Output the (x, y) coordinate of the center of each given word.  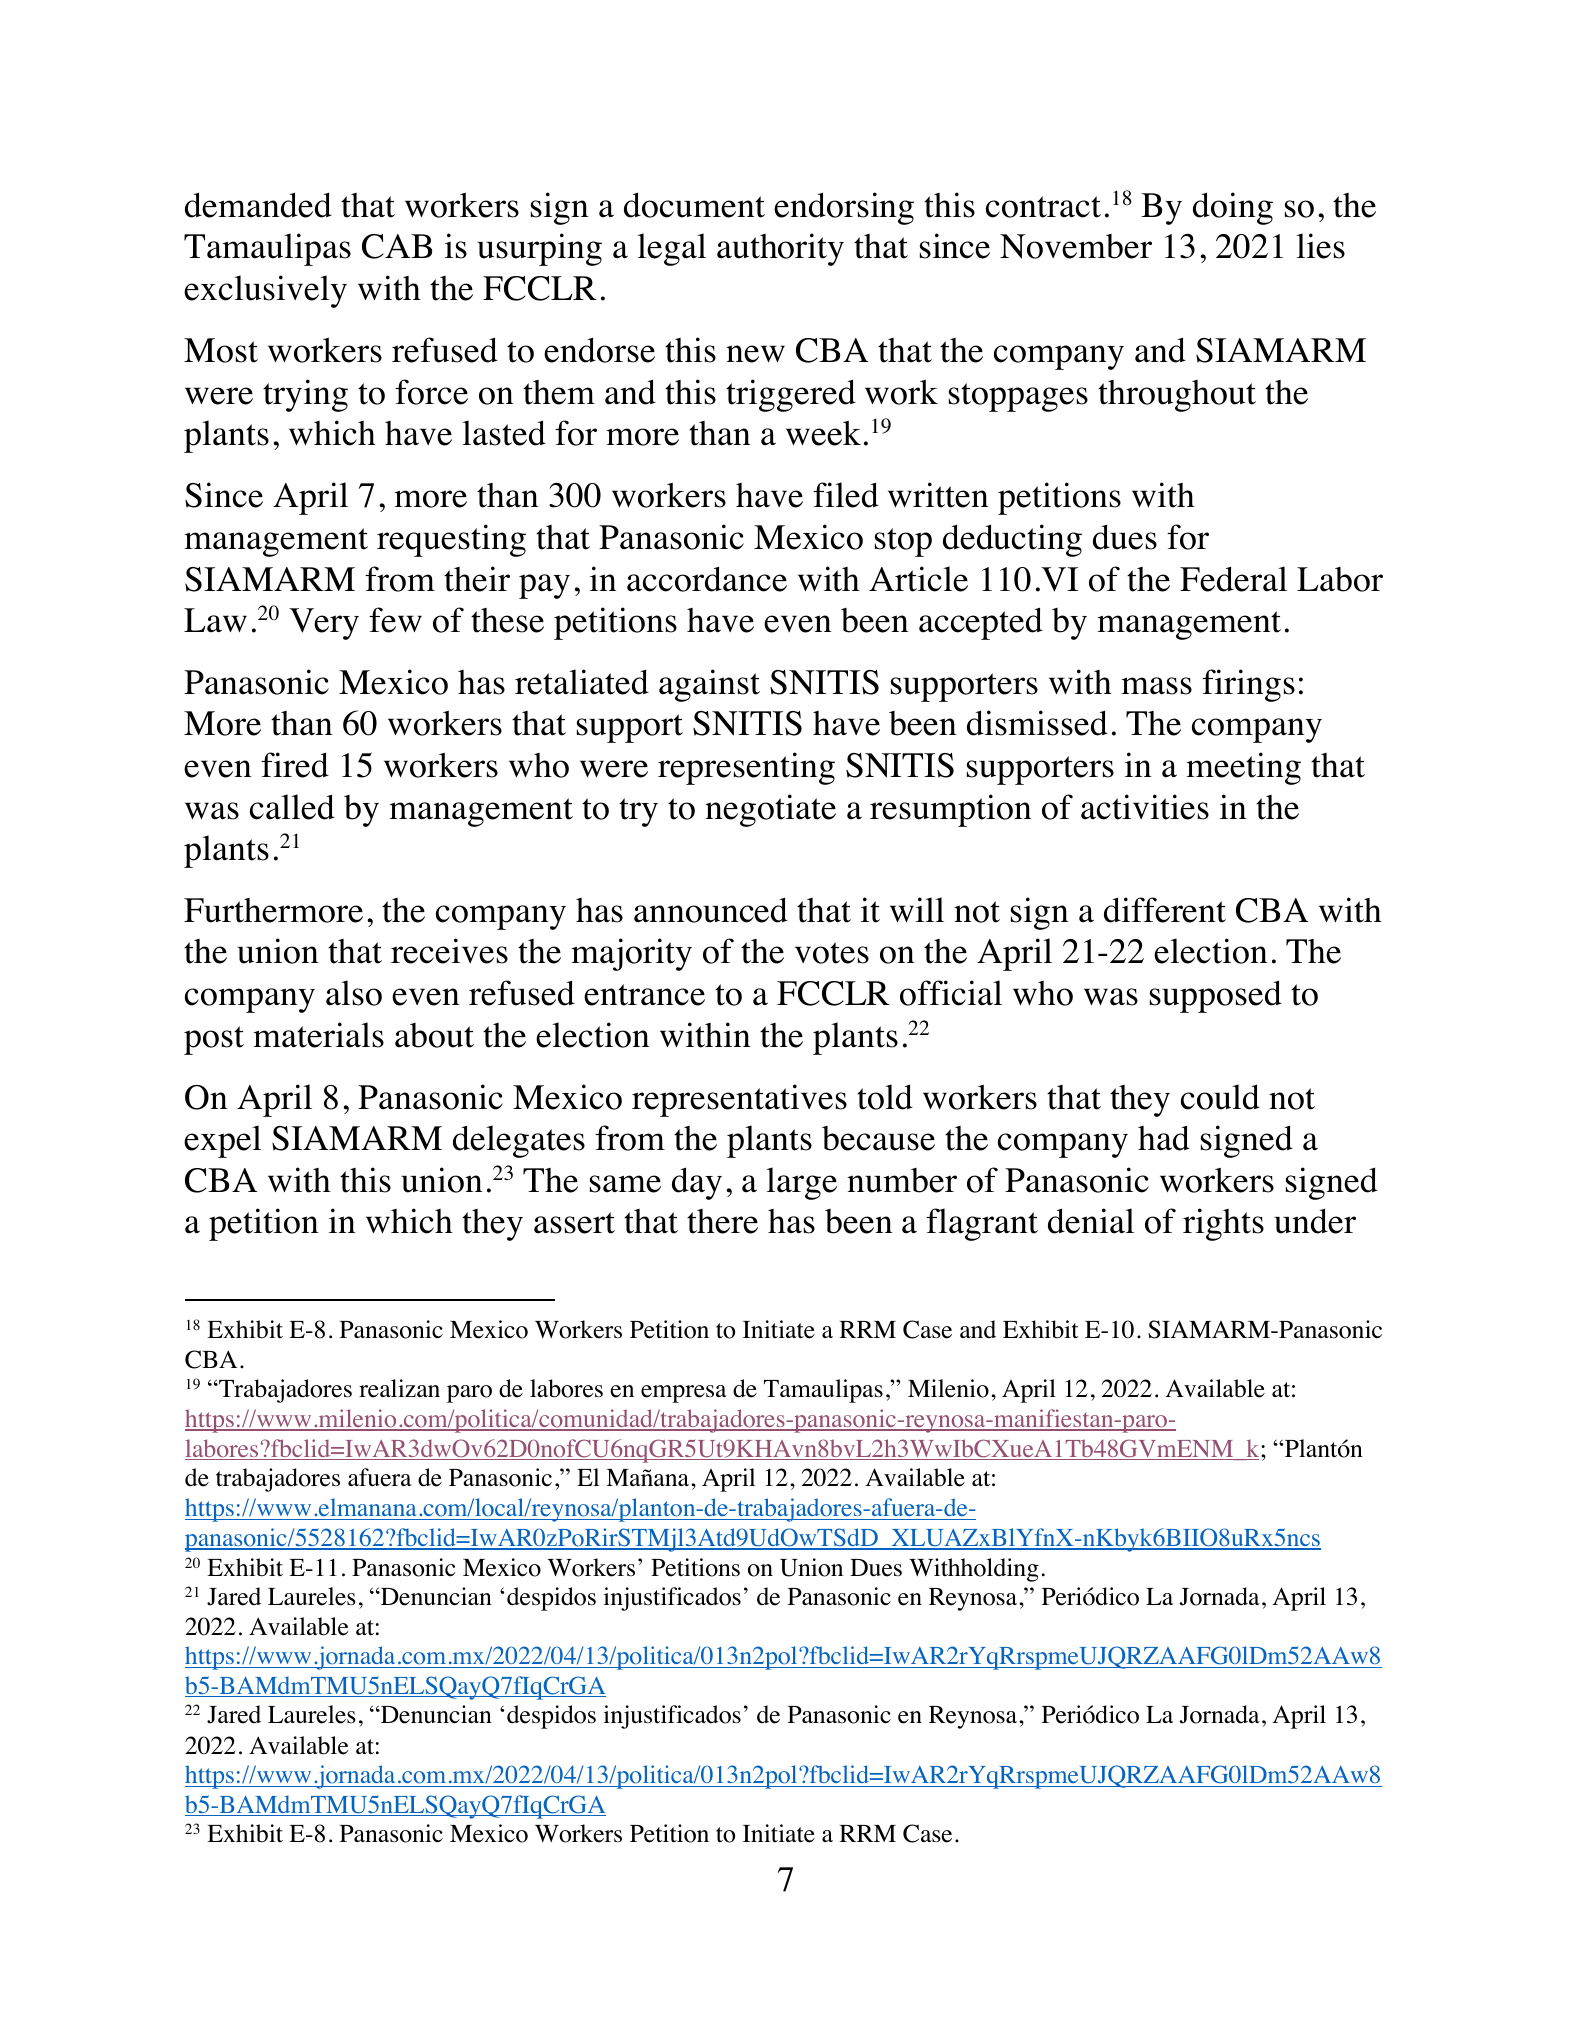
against (709, 685)
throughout (1177, 396)
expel (222, 1141)
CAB (397, 246)
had (1164, 1138)
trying (305, 395)
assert (574, 1223)
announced (711, 910)
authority (780, 249)
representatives (739, 1100)
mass (1156, 686)
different (1165, 910)
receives (449, 951)
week (823, 433)
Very (324, 624)
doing (1233, 208)
